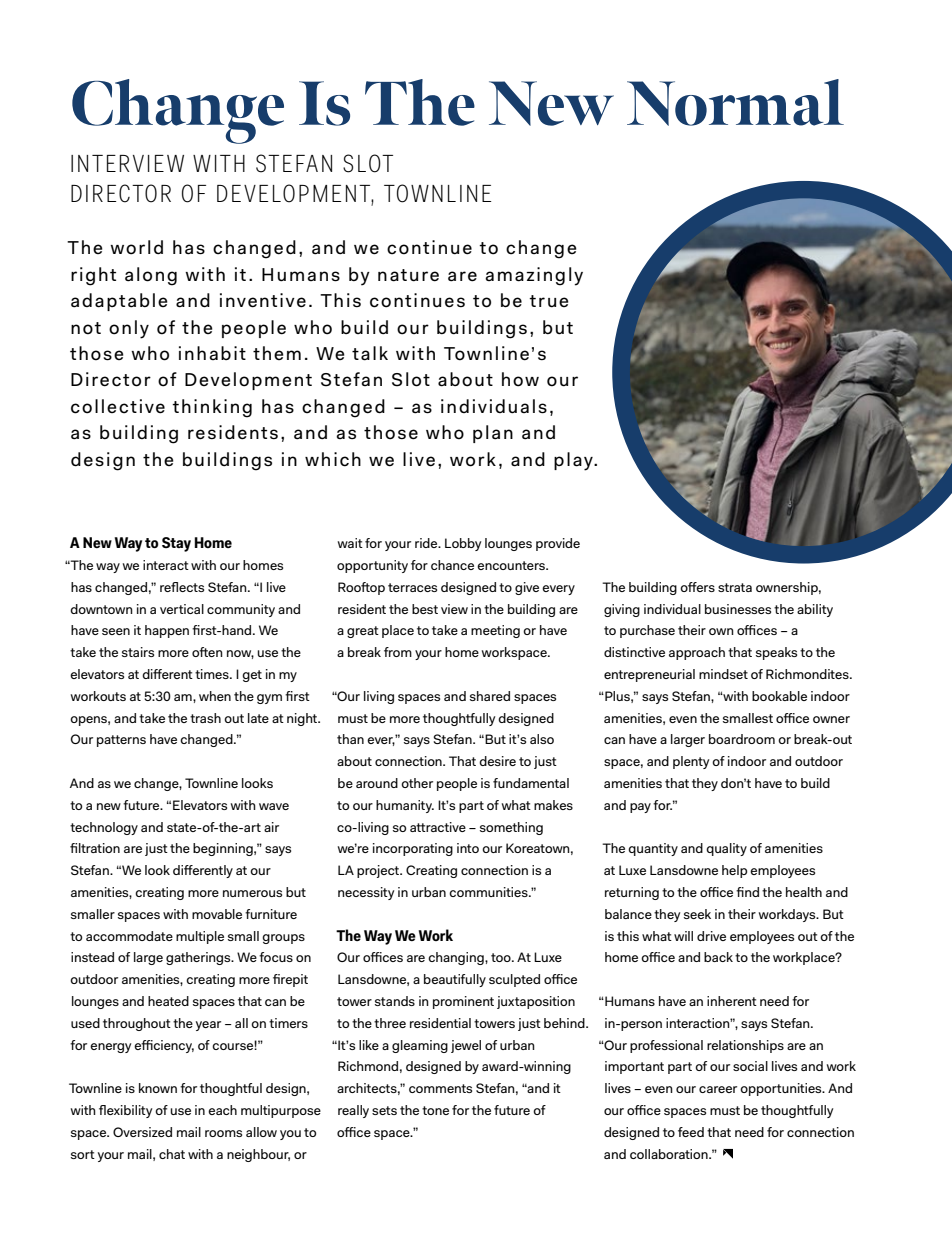 The height and width of the screenshot is (1233, 952). Describe the element at coordinates (176, 544) in the screenshot. I see `Stay` at that location.
